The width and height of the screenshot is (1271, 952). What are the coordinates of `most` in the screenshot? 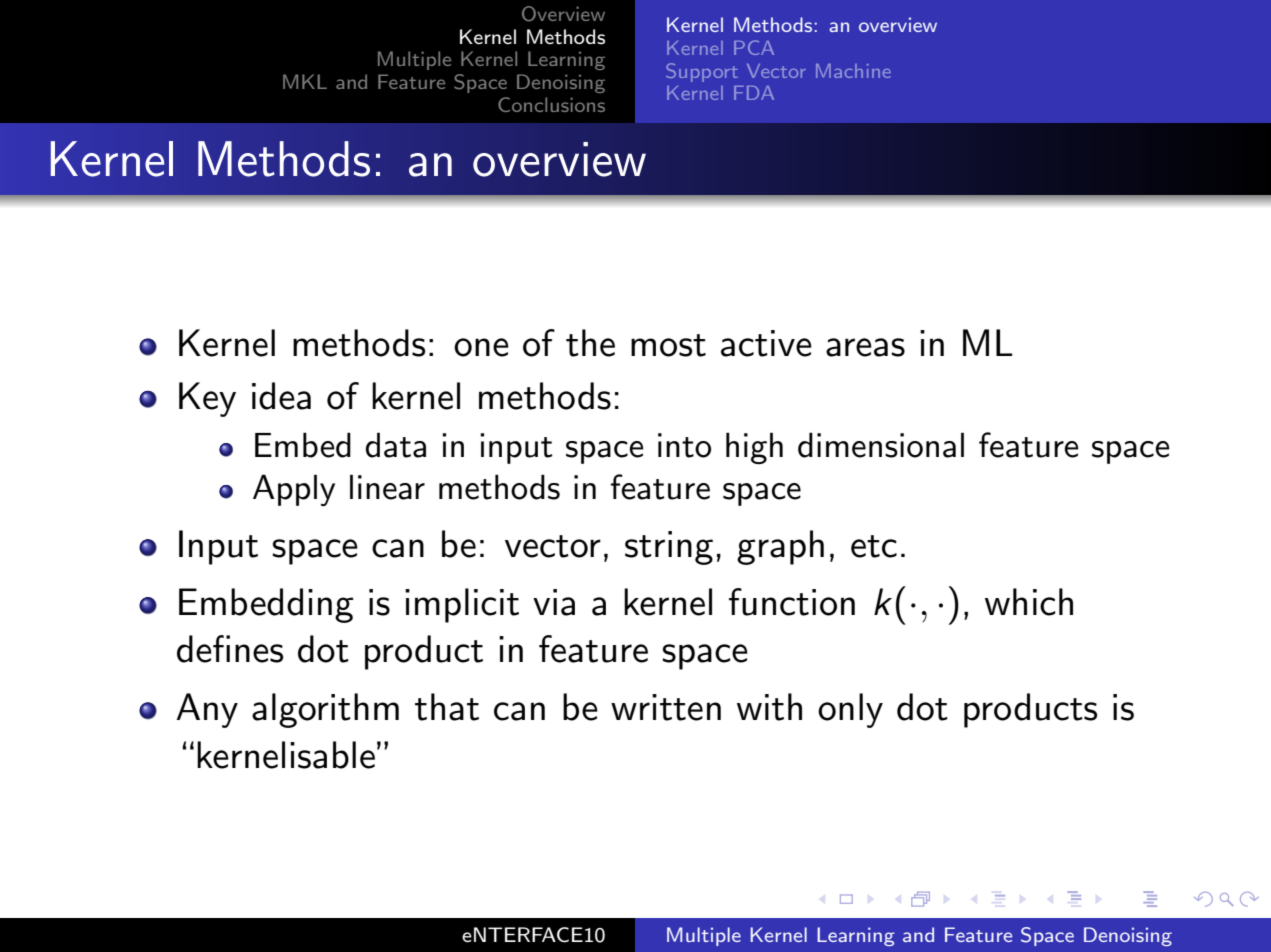 It's located at (668, 345).
